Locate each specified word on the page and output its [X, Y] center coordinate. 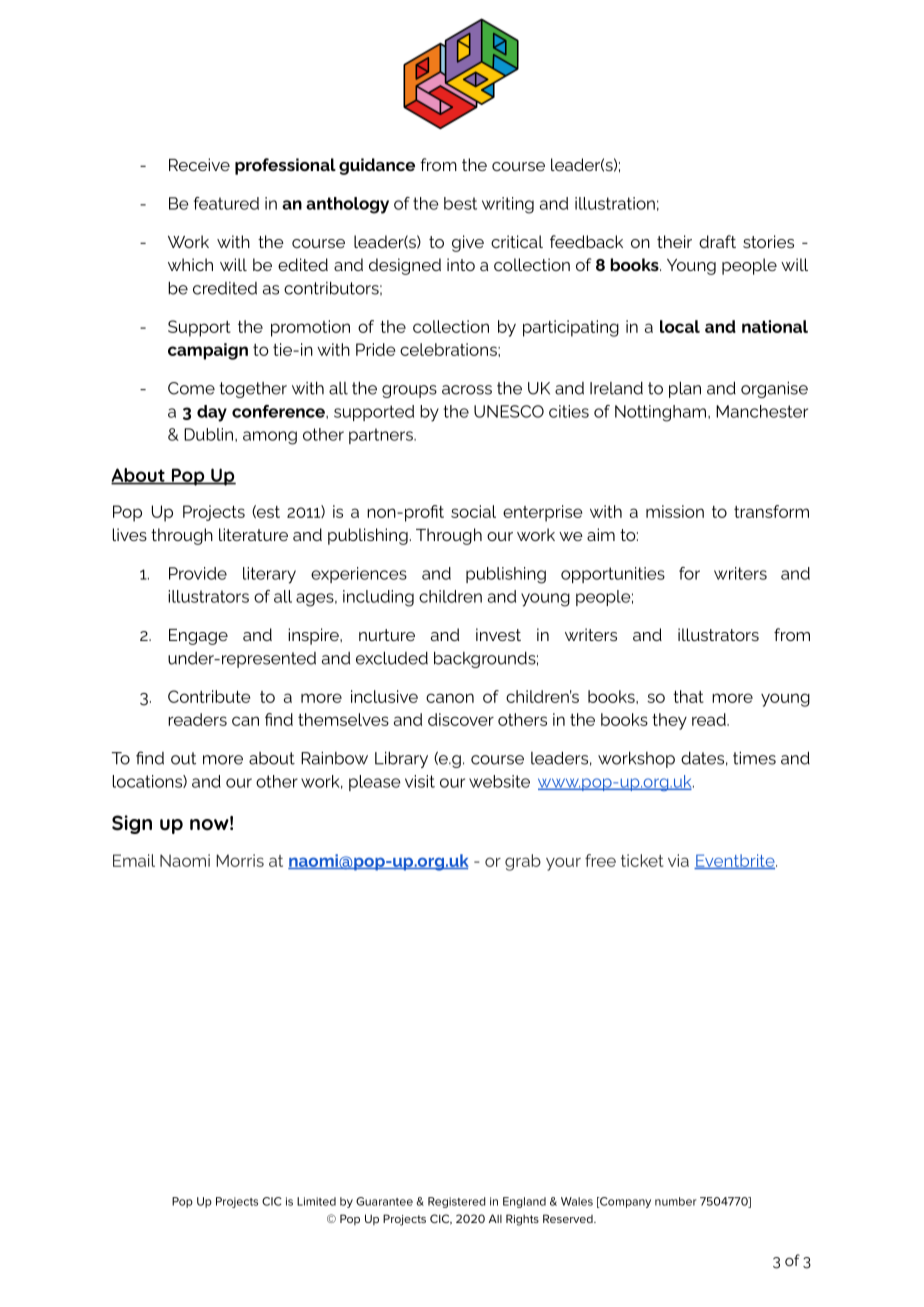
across [467, 390]
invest [498, 634]
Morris [240, 860]
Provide [198, 573]
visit [420, 781]
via [678, 860]
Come [191, 388]
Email [134, 860]
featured [226, 203]
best [460, 203]
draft [717, 241]
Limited [316, 1201]
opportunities [613, 575]
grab [523, 862]
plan [685, 389]
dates [702, 758]
